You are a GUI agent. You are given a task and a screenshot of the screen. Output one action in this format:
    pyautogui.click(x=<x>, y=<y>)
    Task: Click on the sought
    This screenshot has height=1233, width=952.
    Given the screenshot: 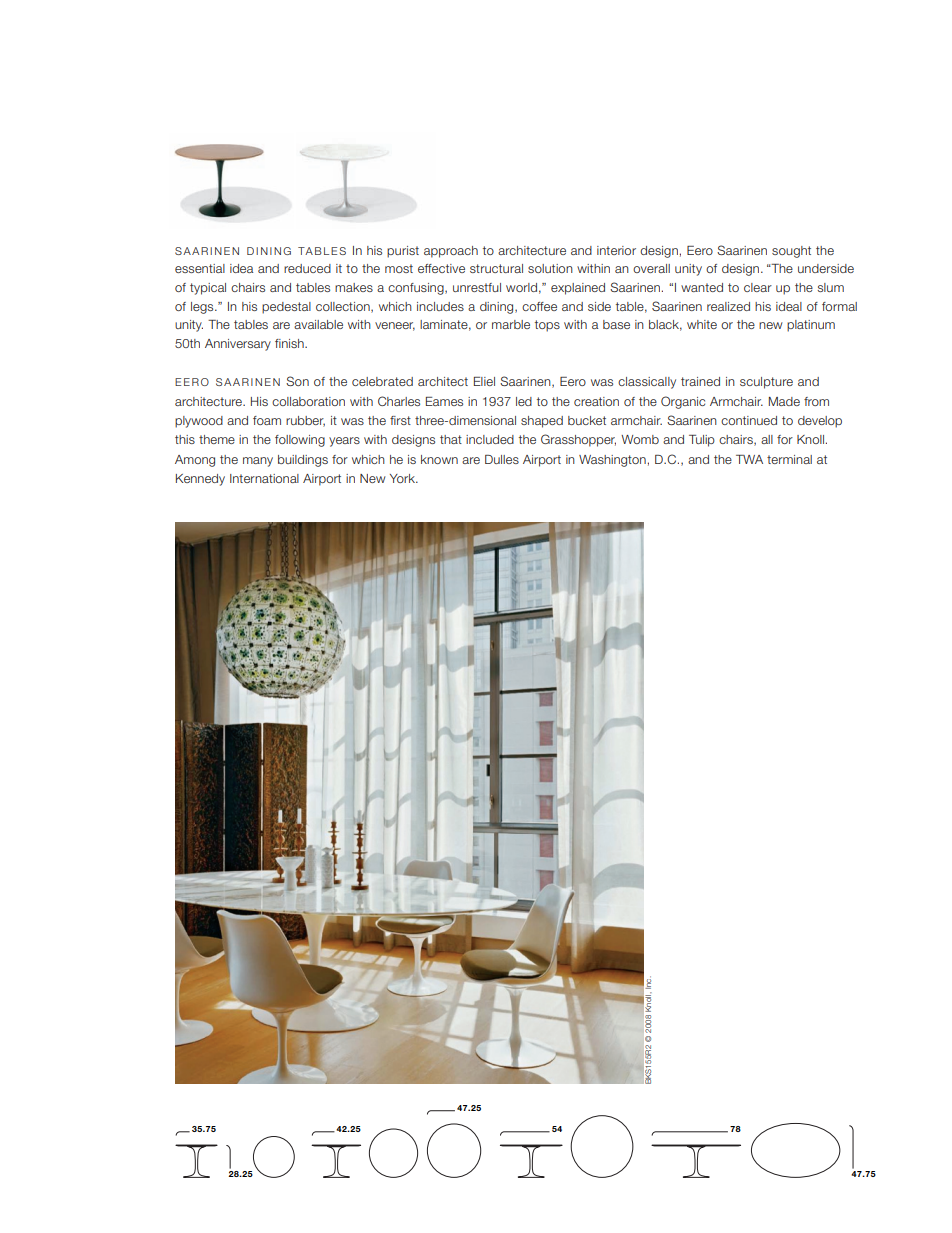 What is the action you would take?
    pyautogui.click(x=791, y=252)
